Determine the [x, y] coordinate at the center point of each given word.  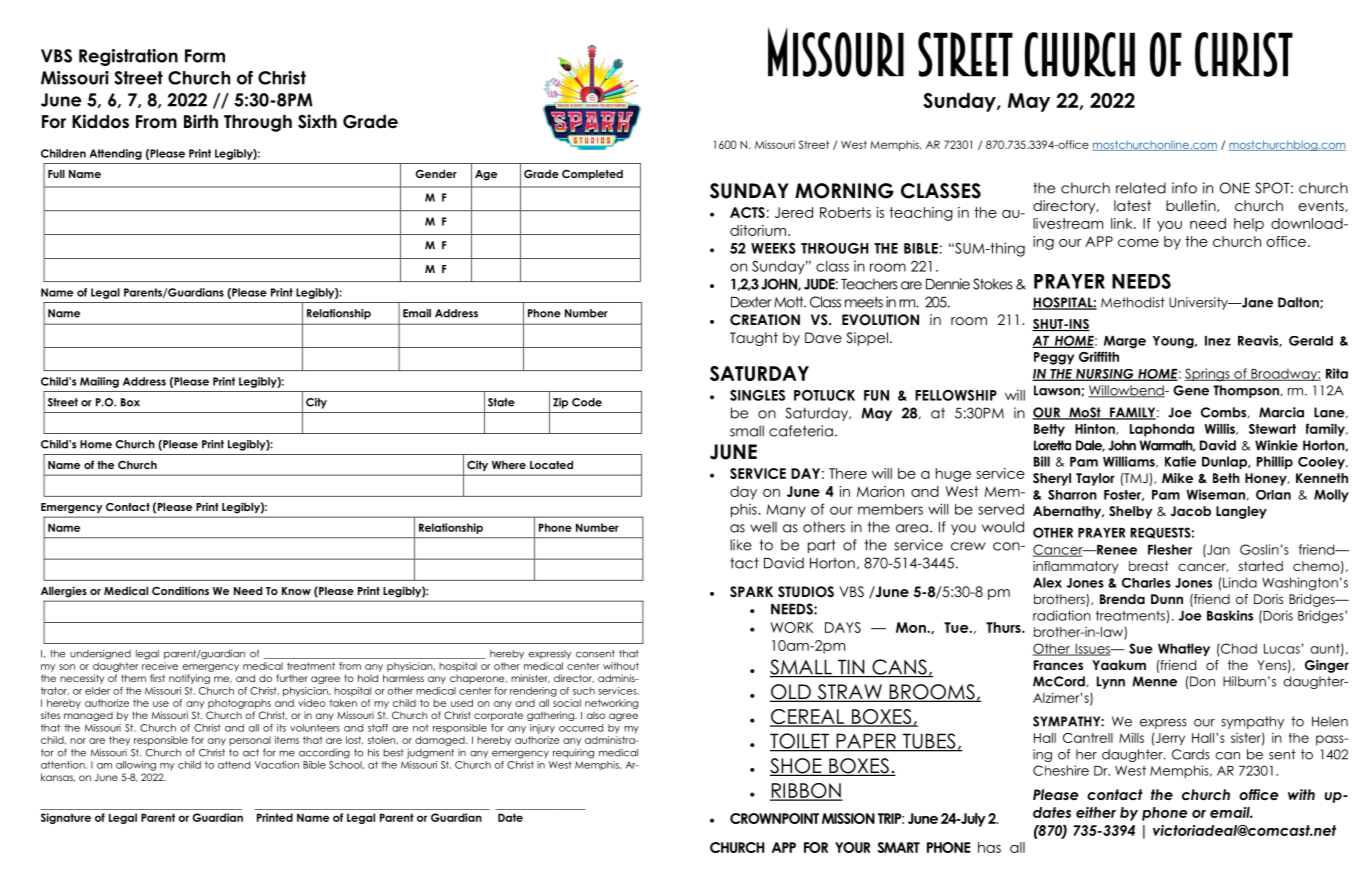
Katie [1180, 461]
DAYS [843, 627]
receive [160, 666]
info [1184, 188]
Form [205, 56]
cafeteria [801, 431]
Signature [66, 818]
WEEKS [773, 248]
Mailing [99, 382]
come [1138, 243]
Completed [592, 174]
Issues [1092, 650]
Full [56, 173]
